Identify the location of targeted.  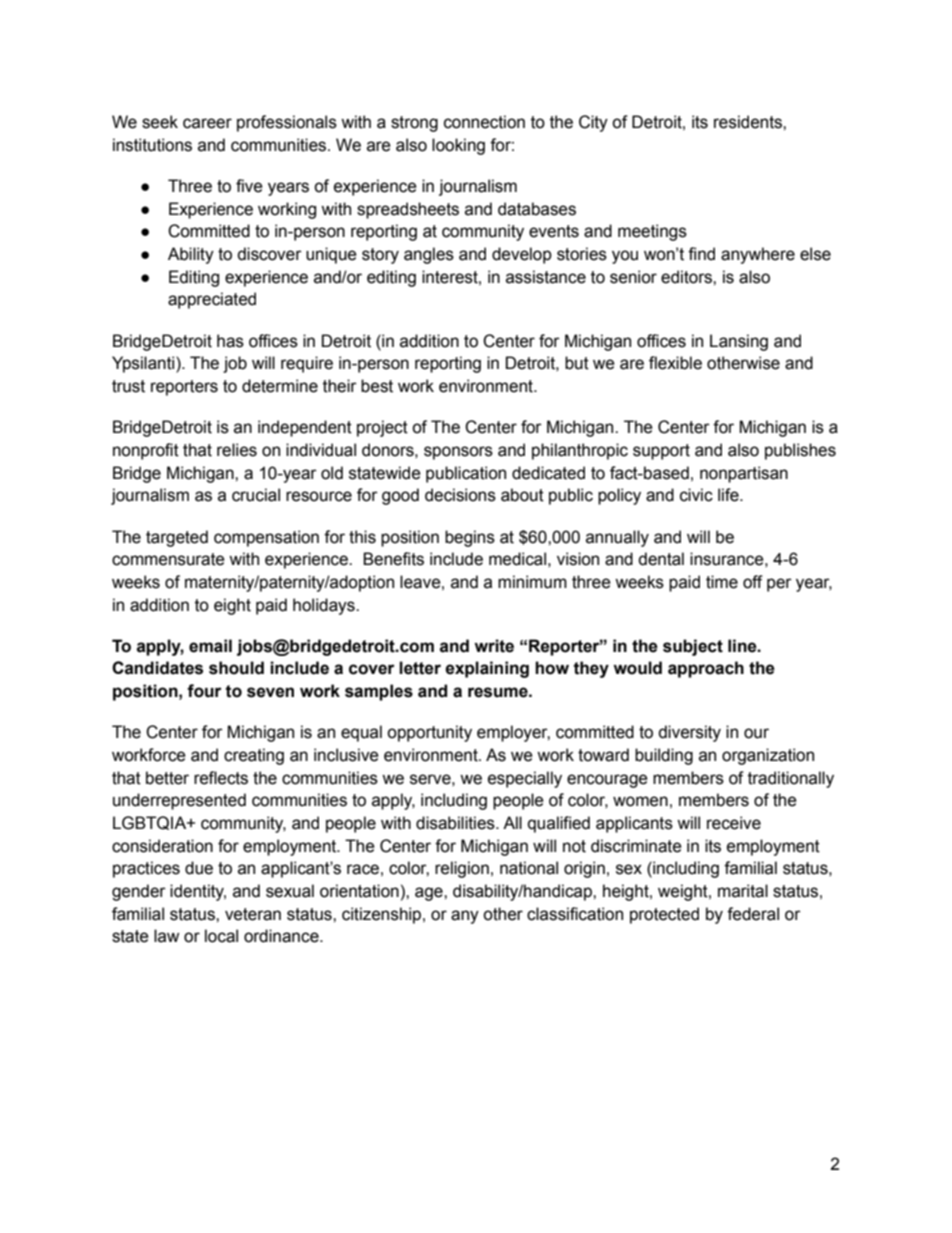
(177, 538).
